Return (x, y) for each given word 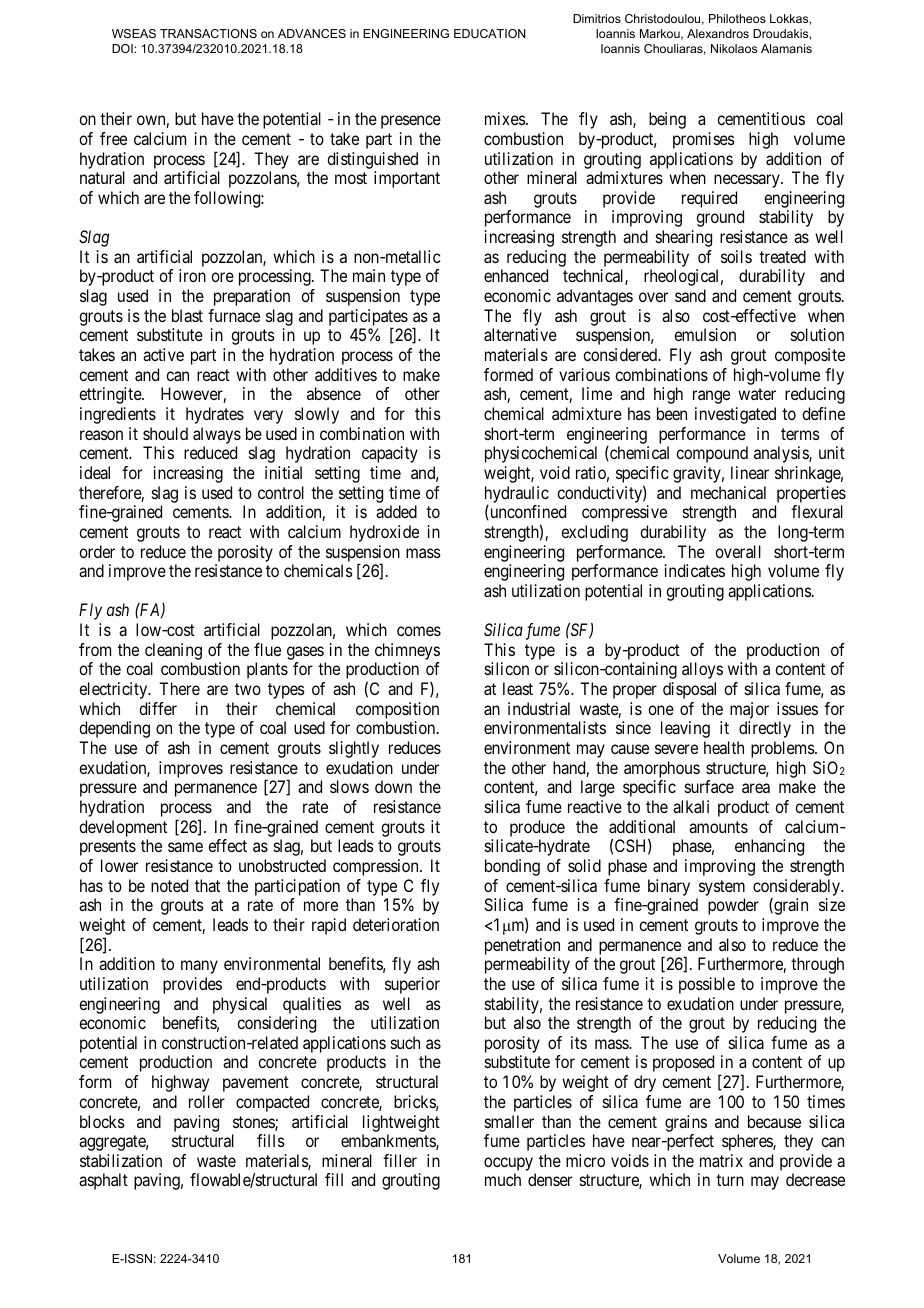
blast (187, 315)
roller (207, 1101)
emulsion (705, 334)
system (722, 888)
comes (419, 631)
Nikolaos (734, 48)
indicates (695, 570)
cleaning (173, 653)
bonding (512, 867)
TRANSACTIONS (208, 33)
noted (169, 885)
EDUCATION (490, 33)
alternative (520, 334)
